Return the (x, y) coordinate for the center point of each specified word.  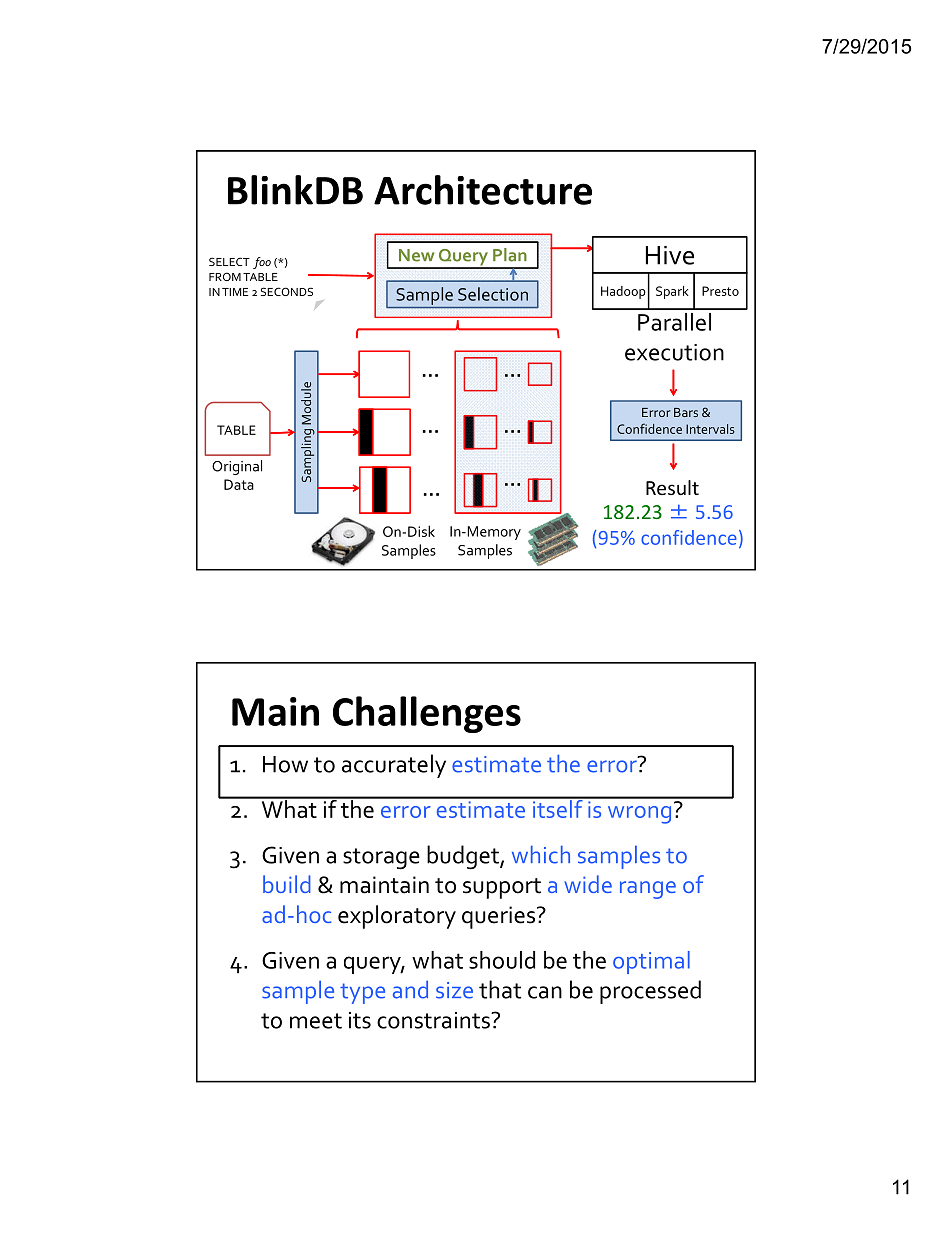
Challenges (427, 714)
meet (316, 1021)
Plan (510, 255)
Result (672, 487)
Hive (670, 255)
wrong (639, 815)
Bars (686, 412)
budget (464, 857)
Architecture (483, 190)
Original (237, 467)
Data (239, 484)
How (285, 764)
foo (262, 263)
